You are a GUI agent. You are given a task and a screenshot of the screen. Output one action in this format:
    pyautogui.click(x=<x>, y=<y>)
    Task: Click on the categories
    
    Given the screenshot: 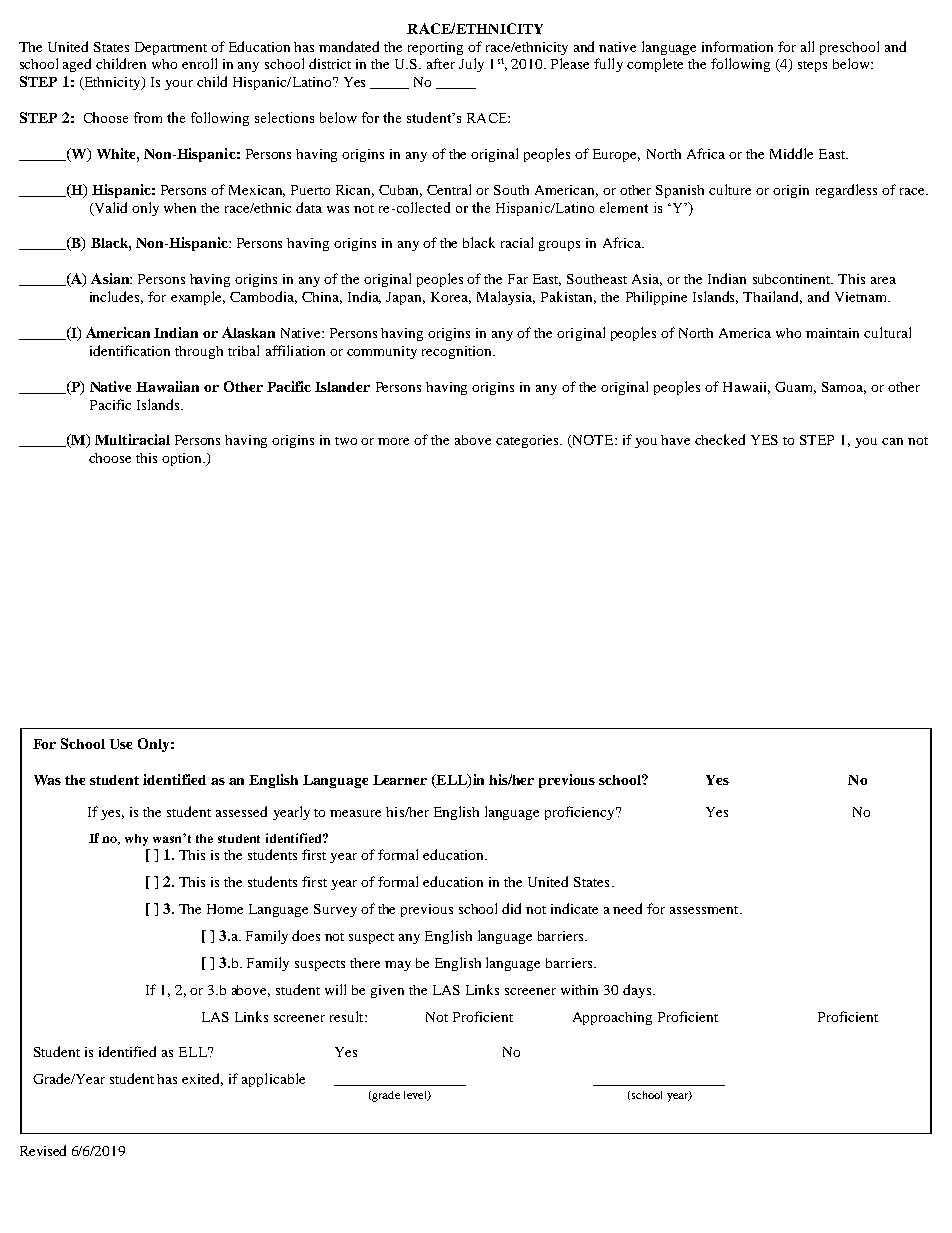 What is the action you would take?
    pyautogui.click(x=528, y=441)
